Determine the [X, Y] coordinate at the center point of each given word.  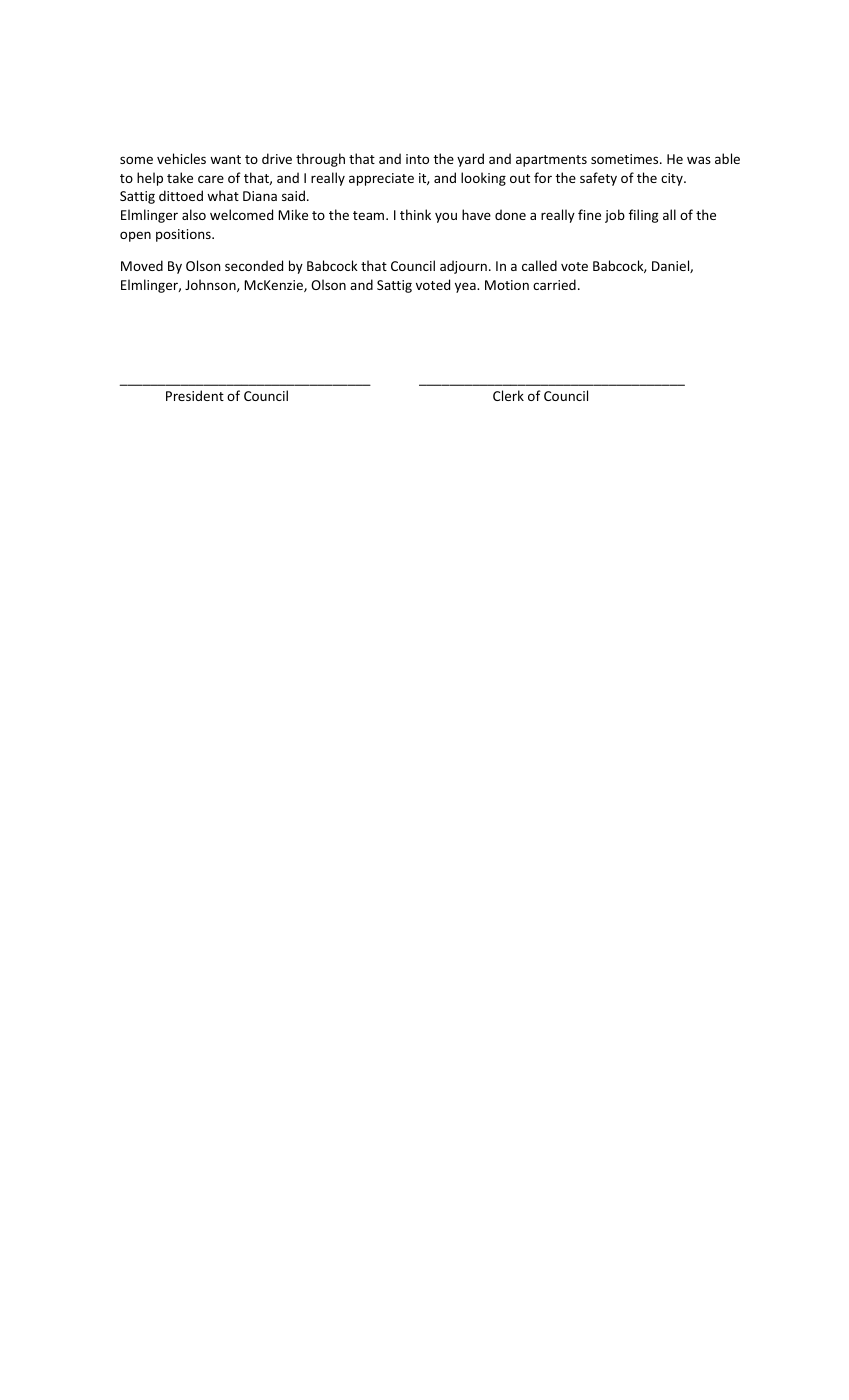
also [194, 214]
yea [466, 287]
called [539, 265]
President [195, 395]
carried [554, 284]
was [699, 160]
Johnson [211, 285]
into [417, 159]
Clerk [508, 395]
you [446, 217]
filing [643, 216]
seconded [254, 265]
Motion [507, 285]
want [225, 159]
